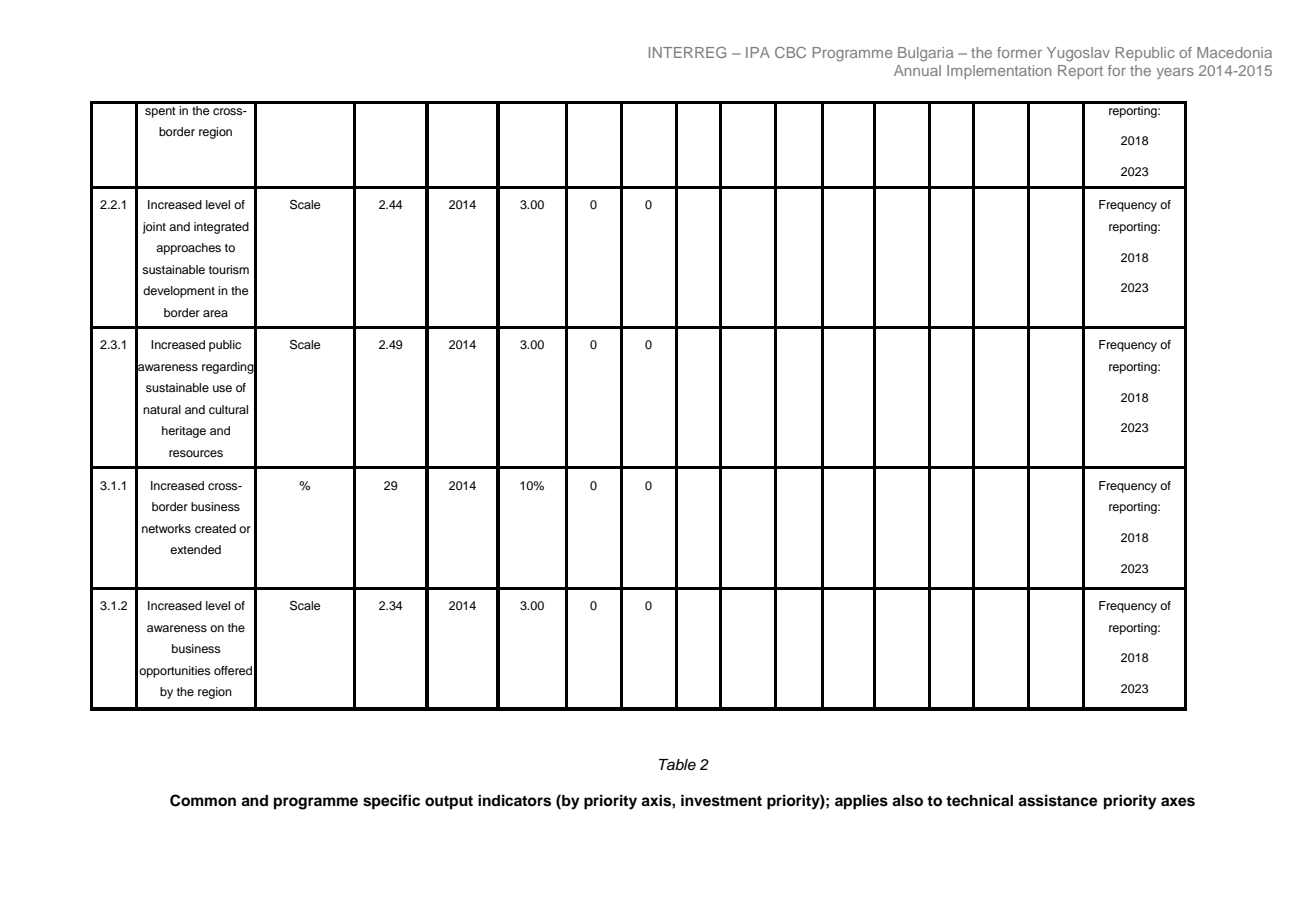 Image resolution: width=1308 pixels, height=924 pixels. I want to click on years, so click(1175, 73).
